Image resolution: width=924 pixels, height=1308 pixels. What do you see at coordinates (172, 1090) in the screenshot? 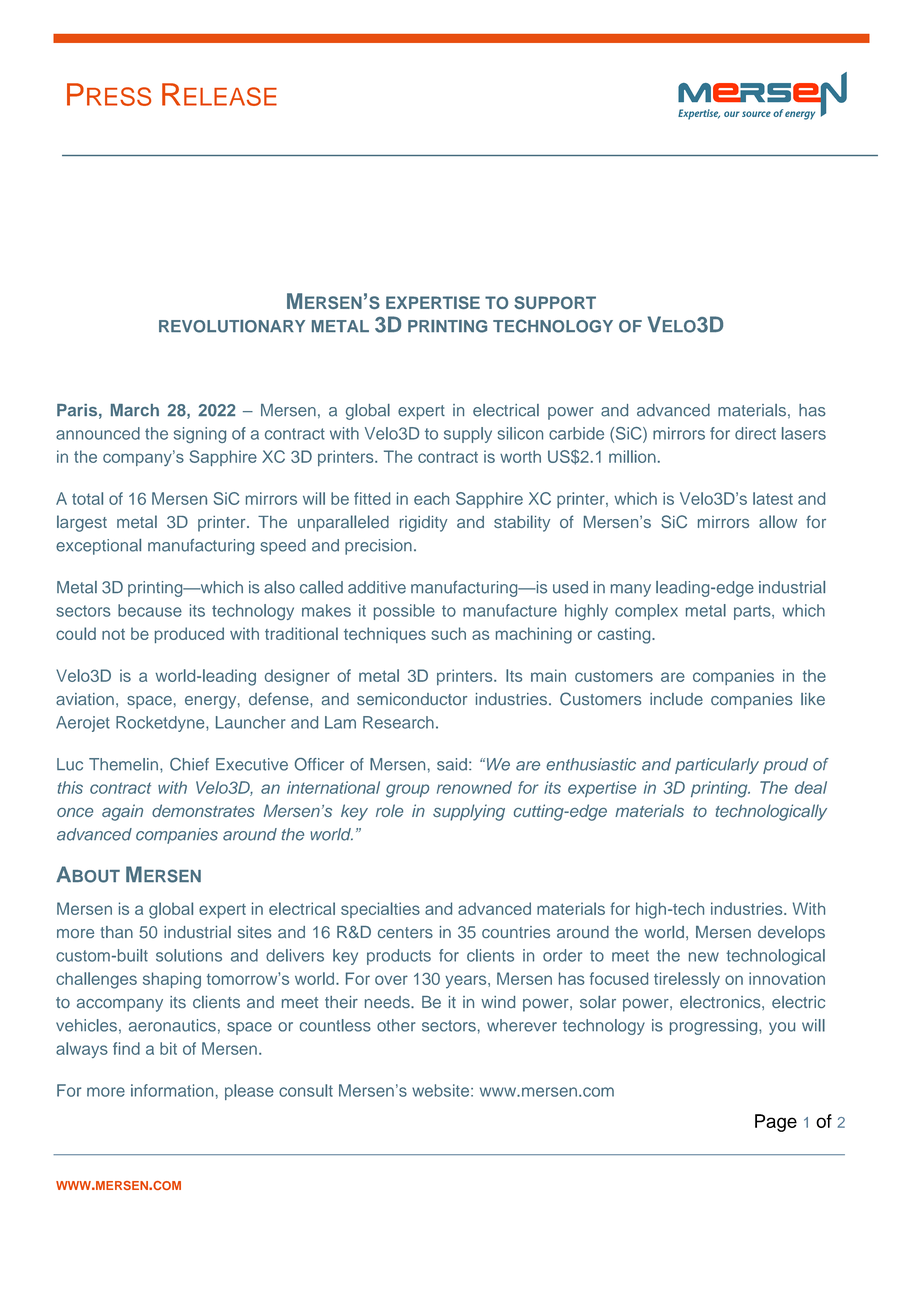
I see `information` at bounding box center [172, 1090].
